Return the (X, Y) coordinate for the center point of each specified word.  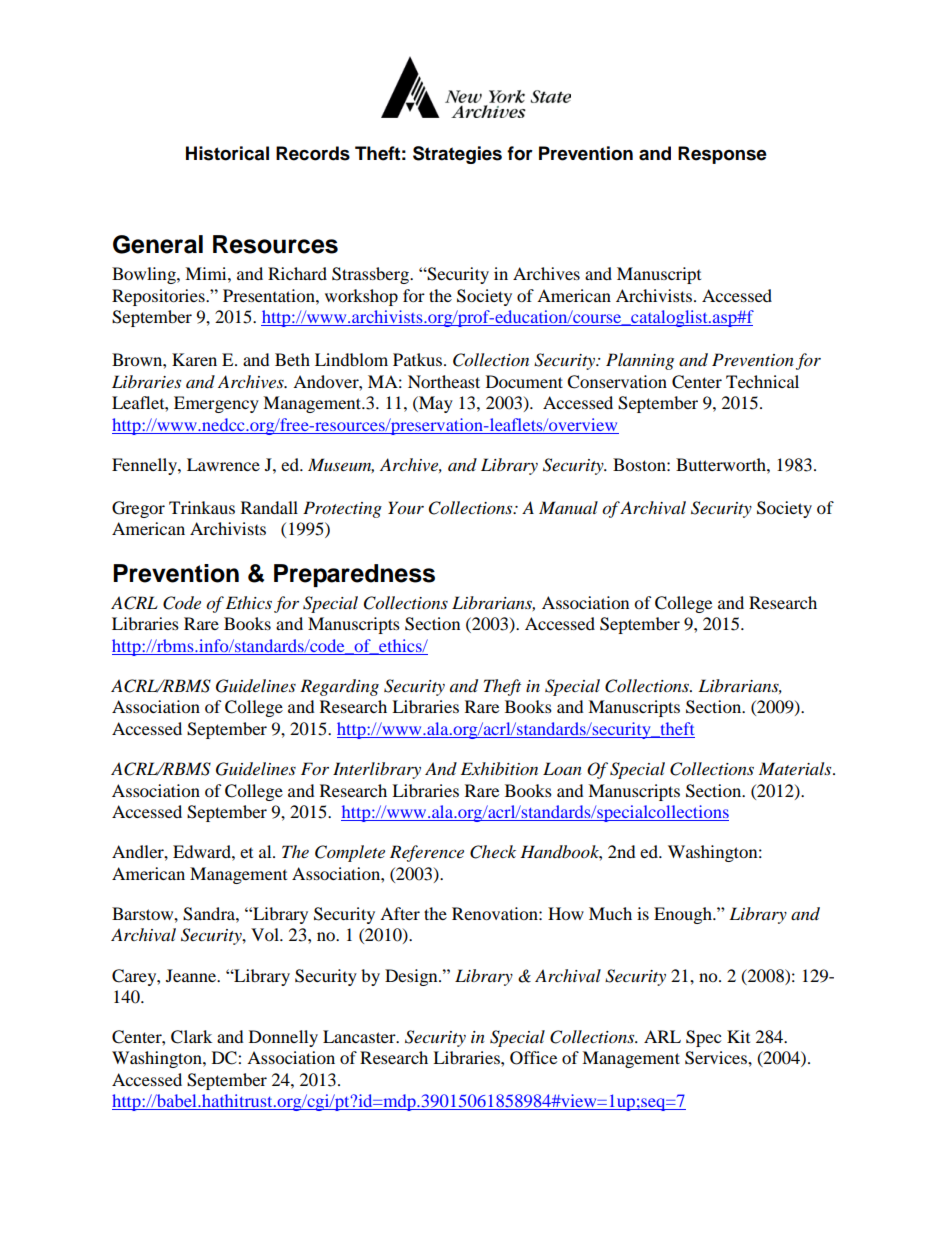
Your (406, 508)
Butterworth (722, 464)
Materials (796, 768)
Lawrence (223, 464)
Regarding (339, 687)
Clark (191, 1037)
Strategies (457, 155)
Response (722, 155)
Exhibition (499, 768)
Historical (227, 153)
